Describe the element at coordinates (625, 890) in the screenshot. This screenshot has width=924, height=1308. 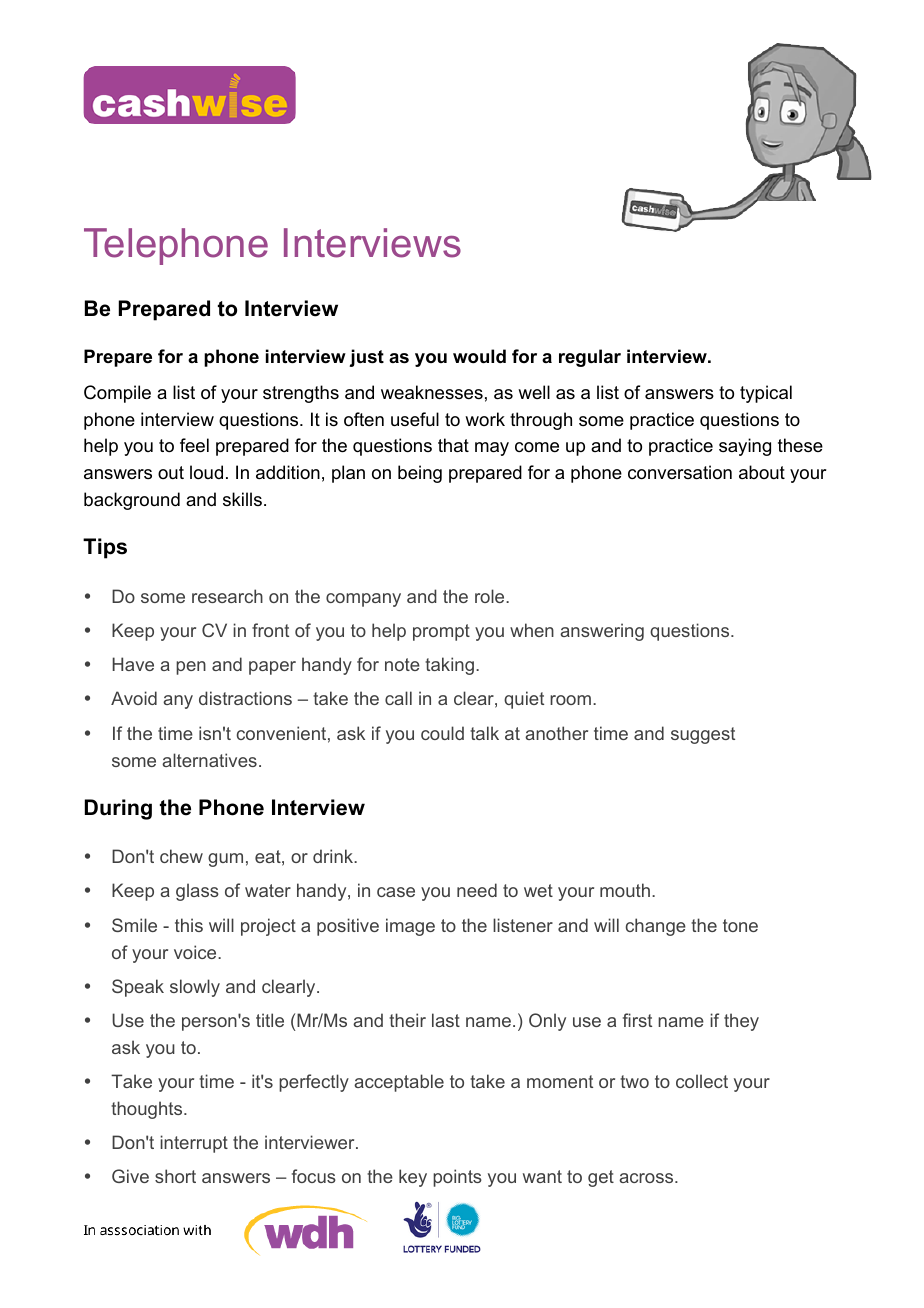
I see `mouth` at that location.
